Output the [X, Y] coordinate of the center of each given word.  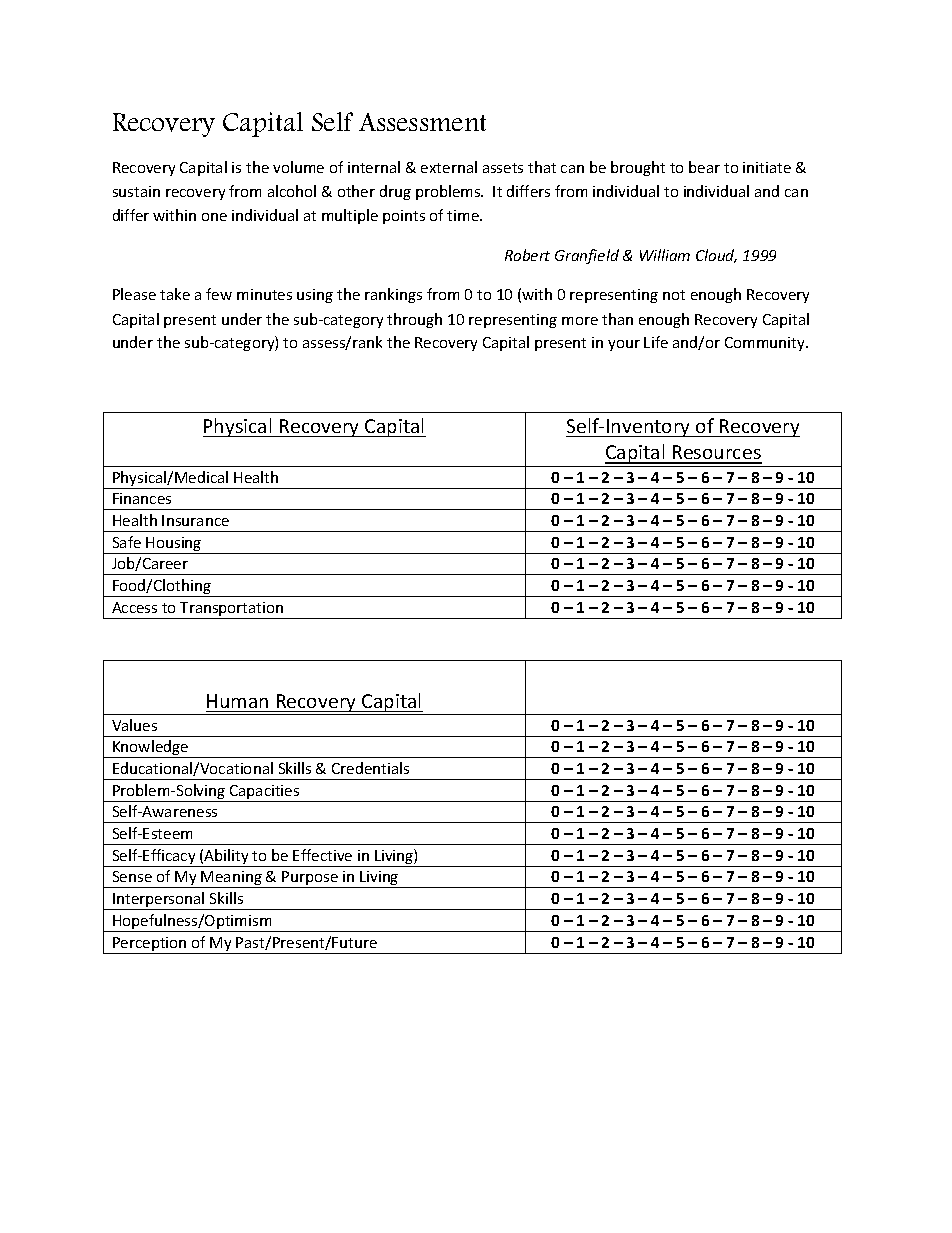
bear [704, 167]
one [214, 217]
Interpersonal [159, 901]
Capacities [265, 793]
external [449, 167]
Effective [322, 855]
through [414, 320]
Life [656, 342]
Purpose [310, 879]
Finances [142, 498]
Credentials [370, 768]
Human [237, 701]
